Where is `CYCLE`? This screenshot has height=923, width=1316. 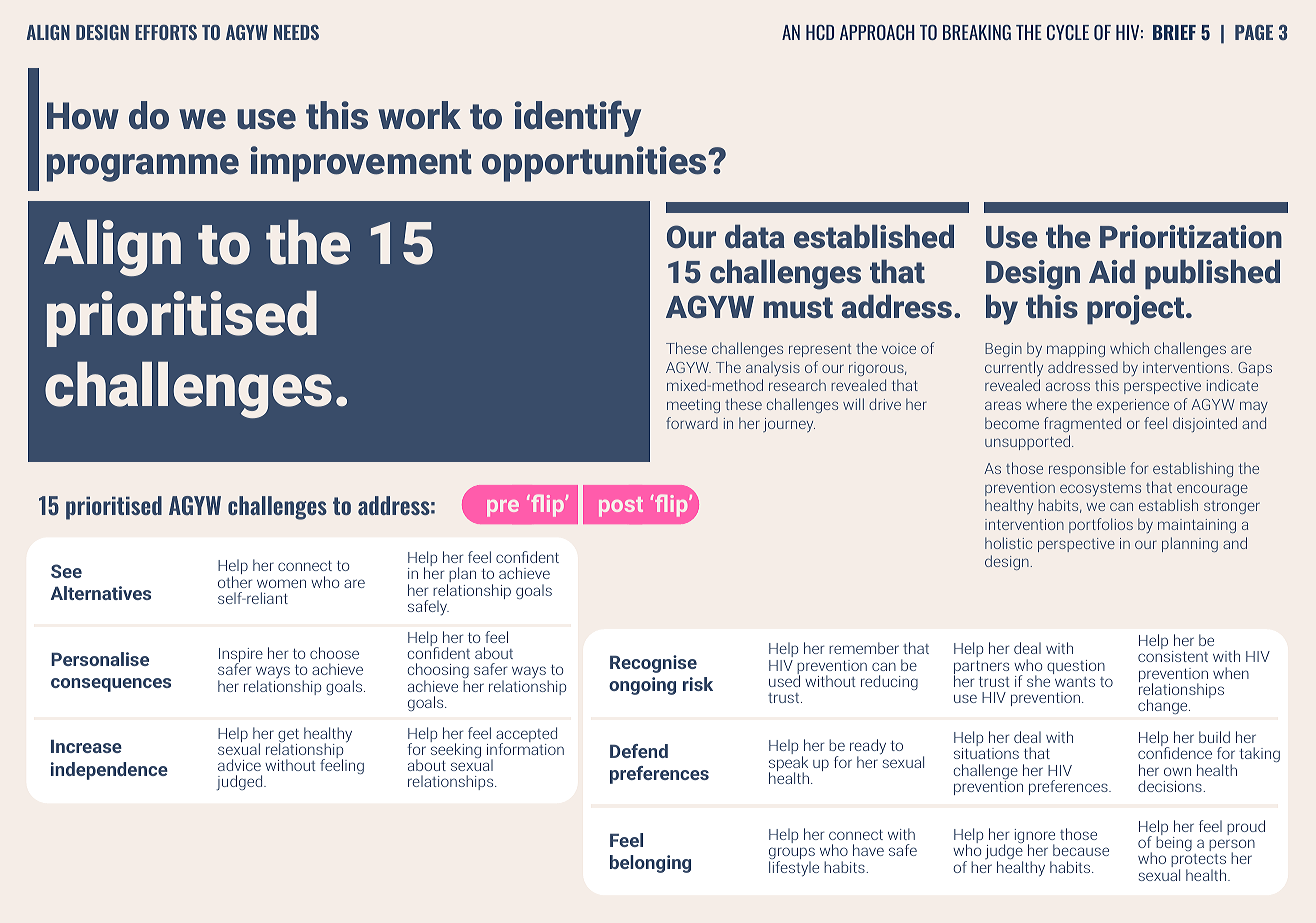
CYCLE is located at coordinates (1068, 32).
